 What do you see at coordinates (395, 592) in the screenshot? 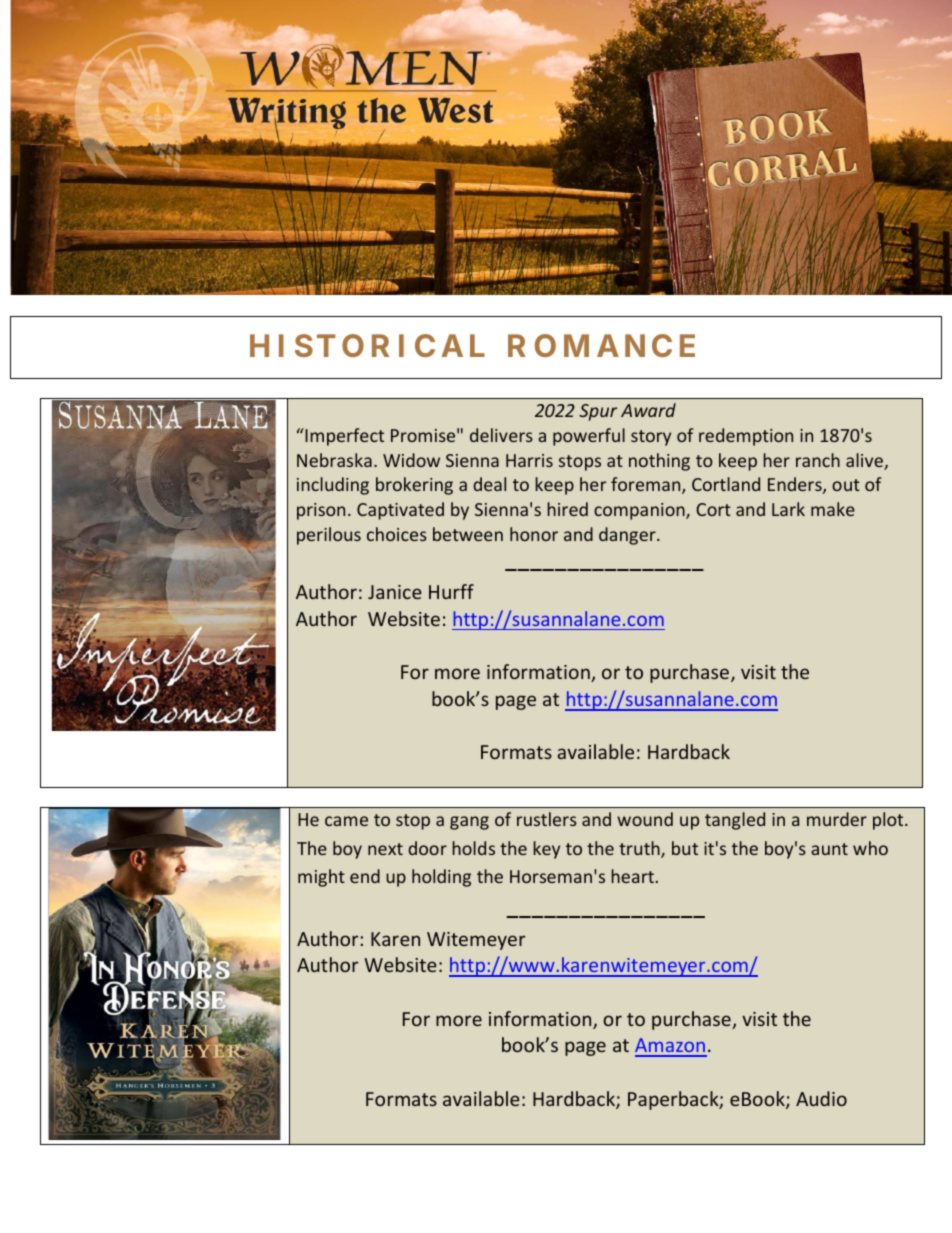
I see `Janice` at bounding box center [395, 592].
